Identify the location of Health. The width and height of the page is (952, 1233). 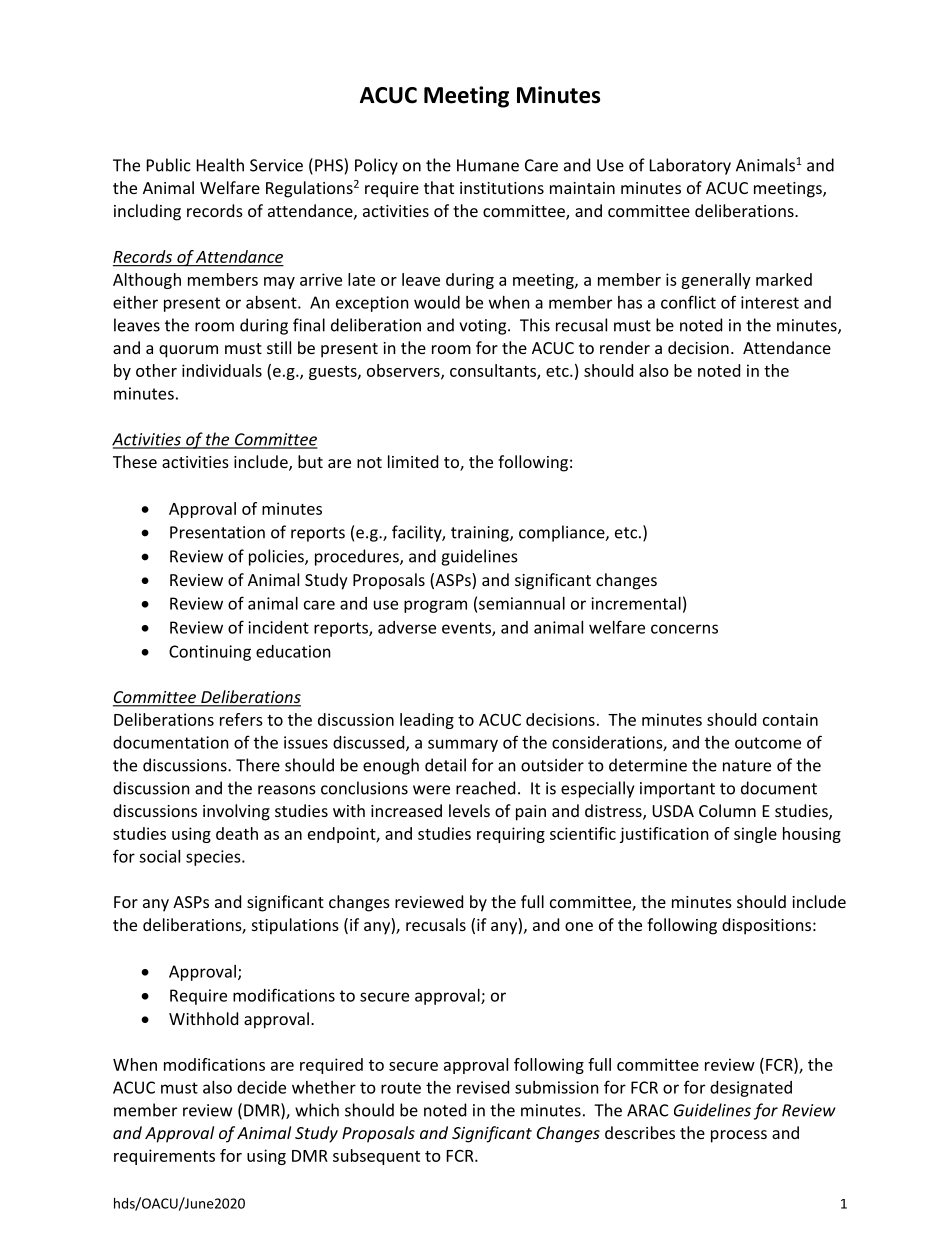
(220, 165).
